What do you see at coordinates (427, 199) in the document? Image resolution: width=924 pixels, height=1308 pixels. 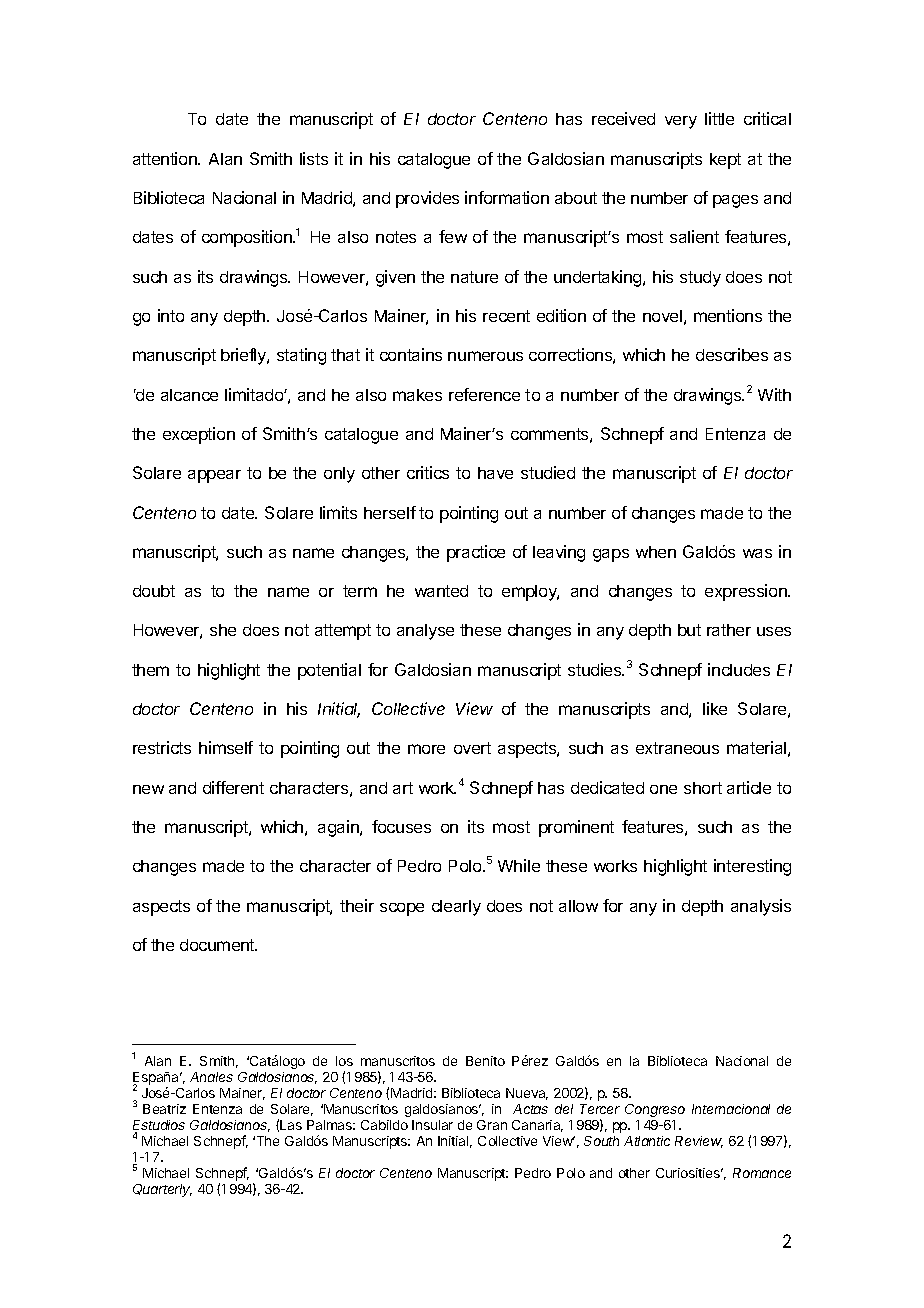 I see `provides` at bounding box center [427, 199].
